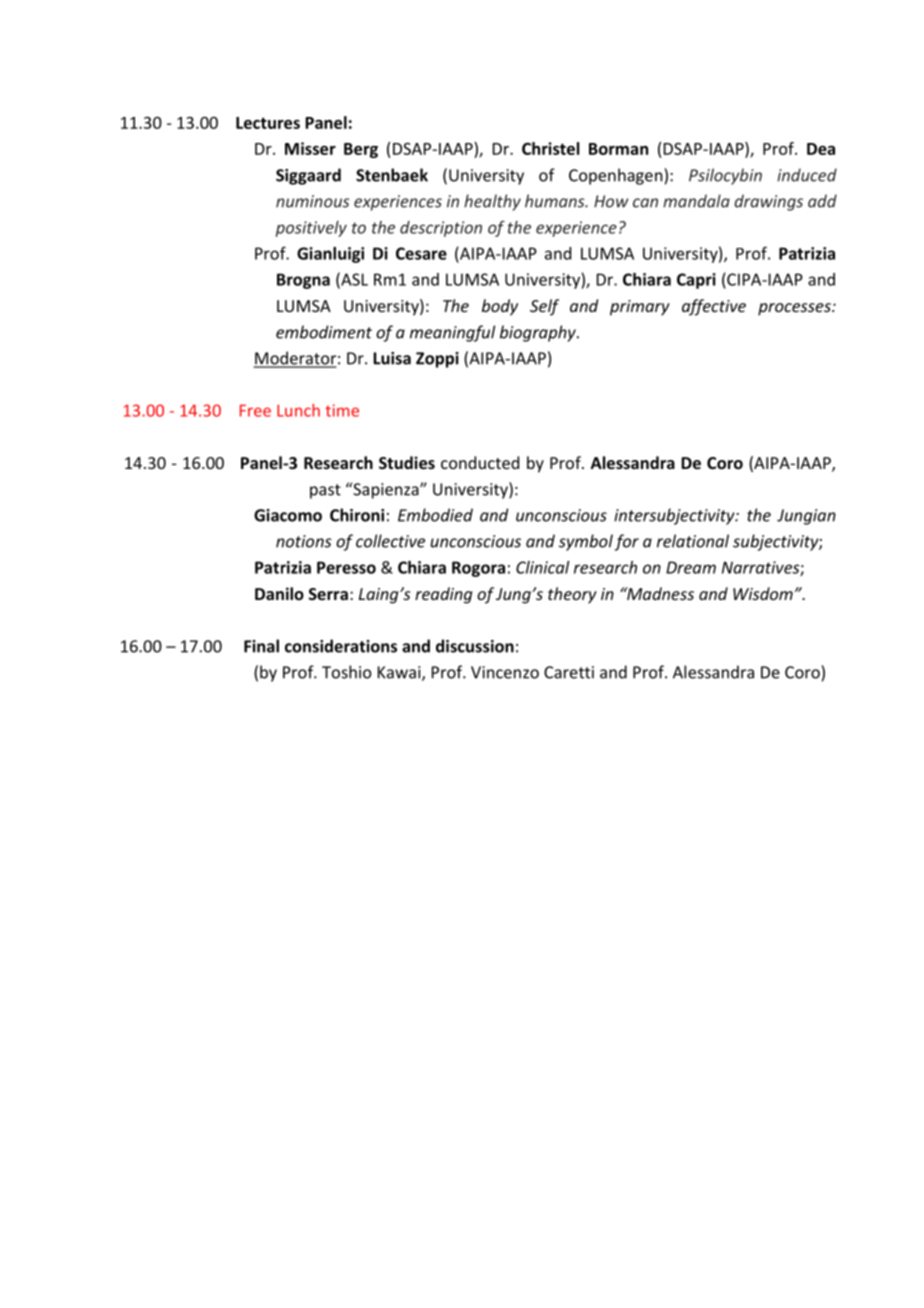 This image has height=1308, width=924. Describe the element at coordinates (361, 150) in the image. I see `Berg` at that location.
